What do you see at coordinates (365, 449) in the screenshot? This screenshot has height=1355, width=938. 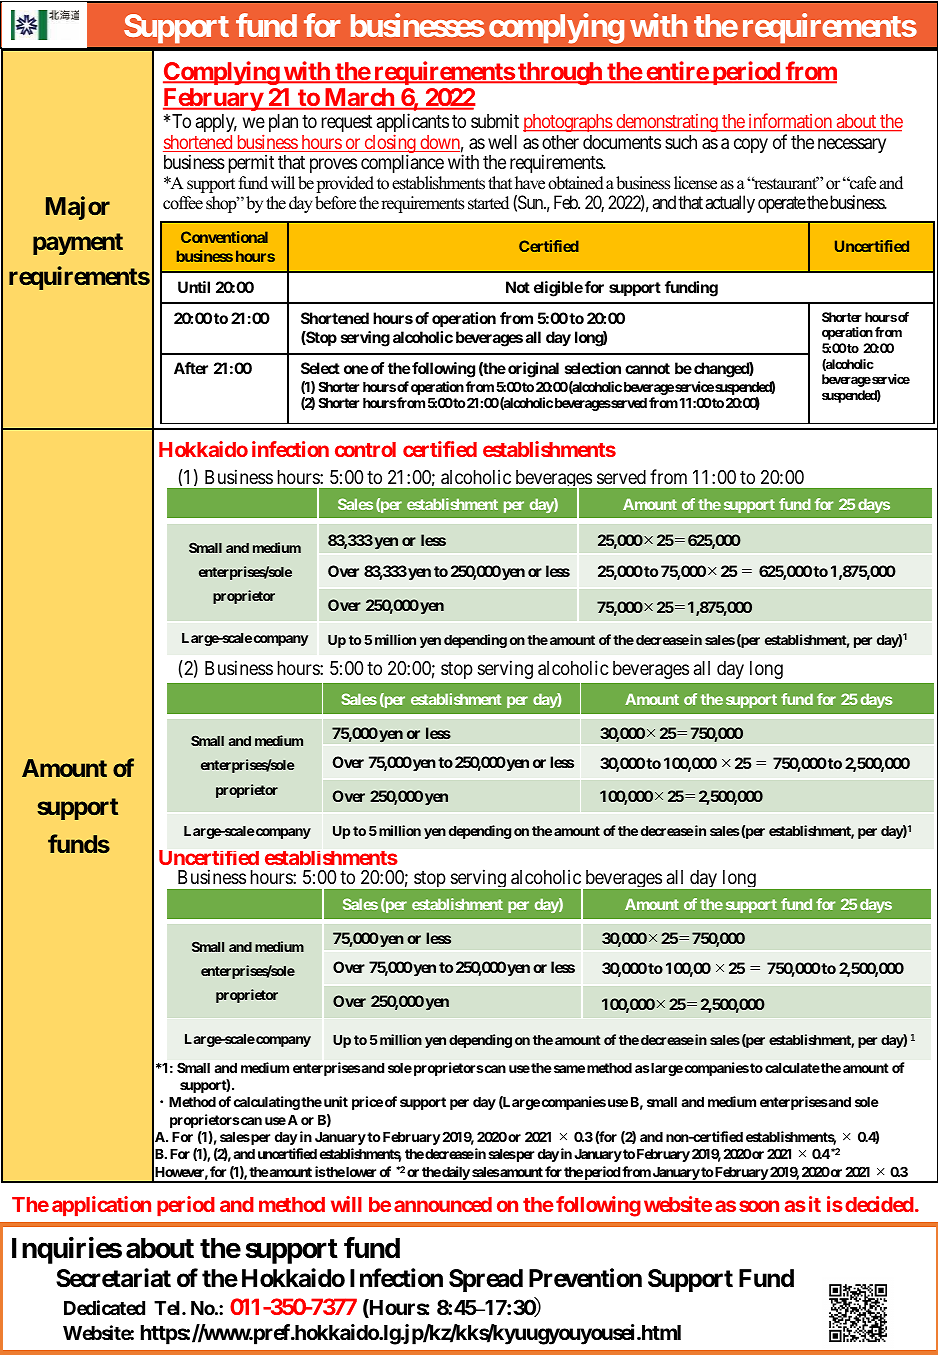 I see `control` at bounding box center [365, 449].
